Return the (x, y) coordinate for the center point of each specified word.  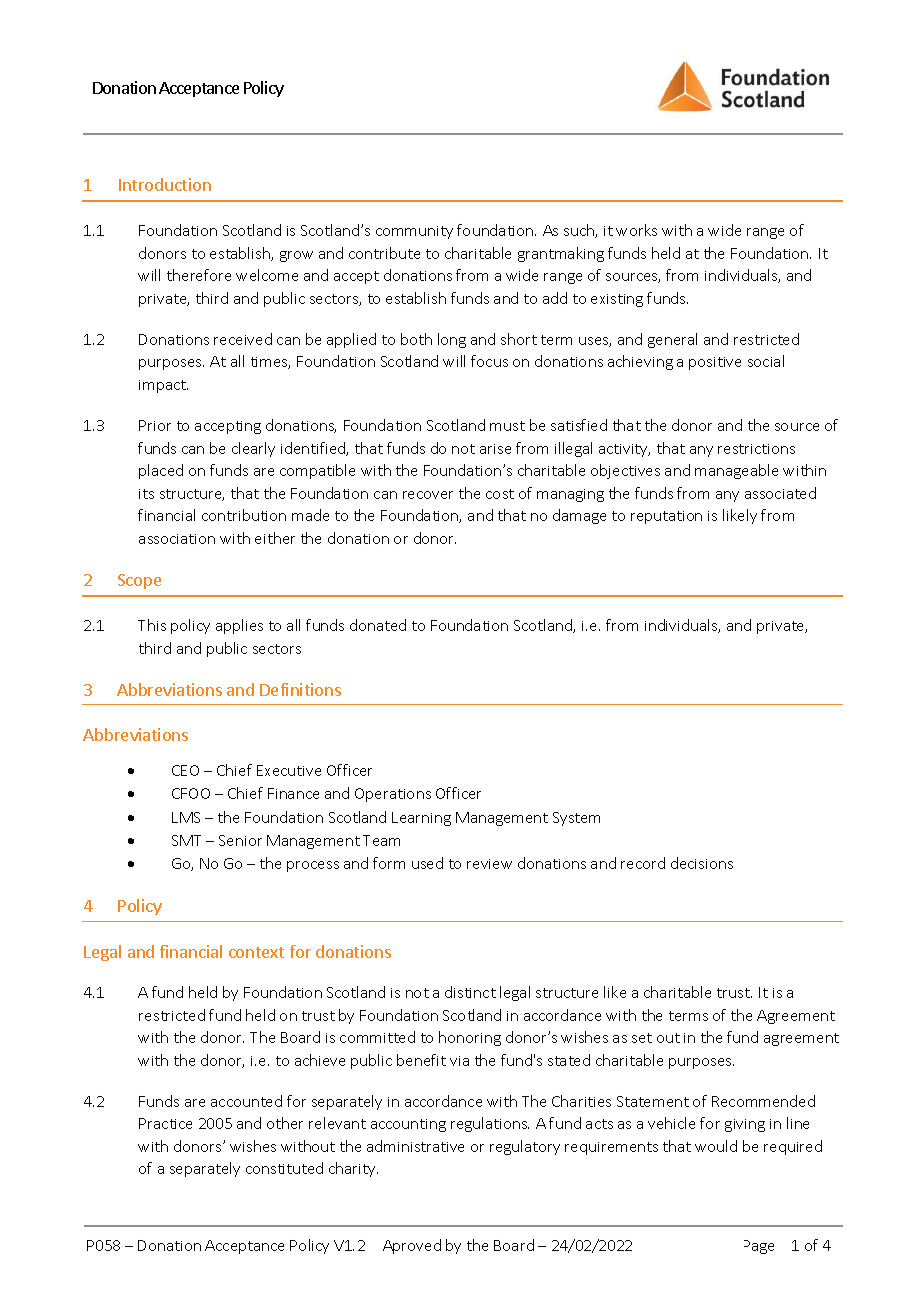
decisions (702, 863)
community (414, 232)
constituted (284, 1168)
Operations (393, 795)
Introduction (165, 184)
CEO (185, 770)
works (636, 230)
